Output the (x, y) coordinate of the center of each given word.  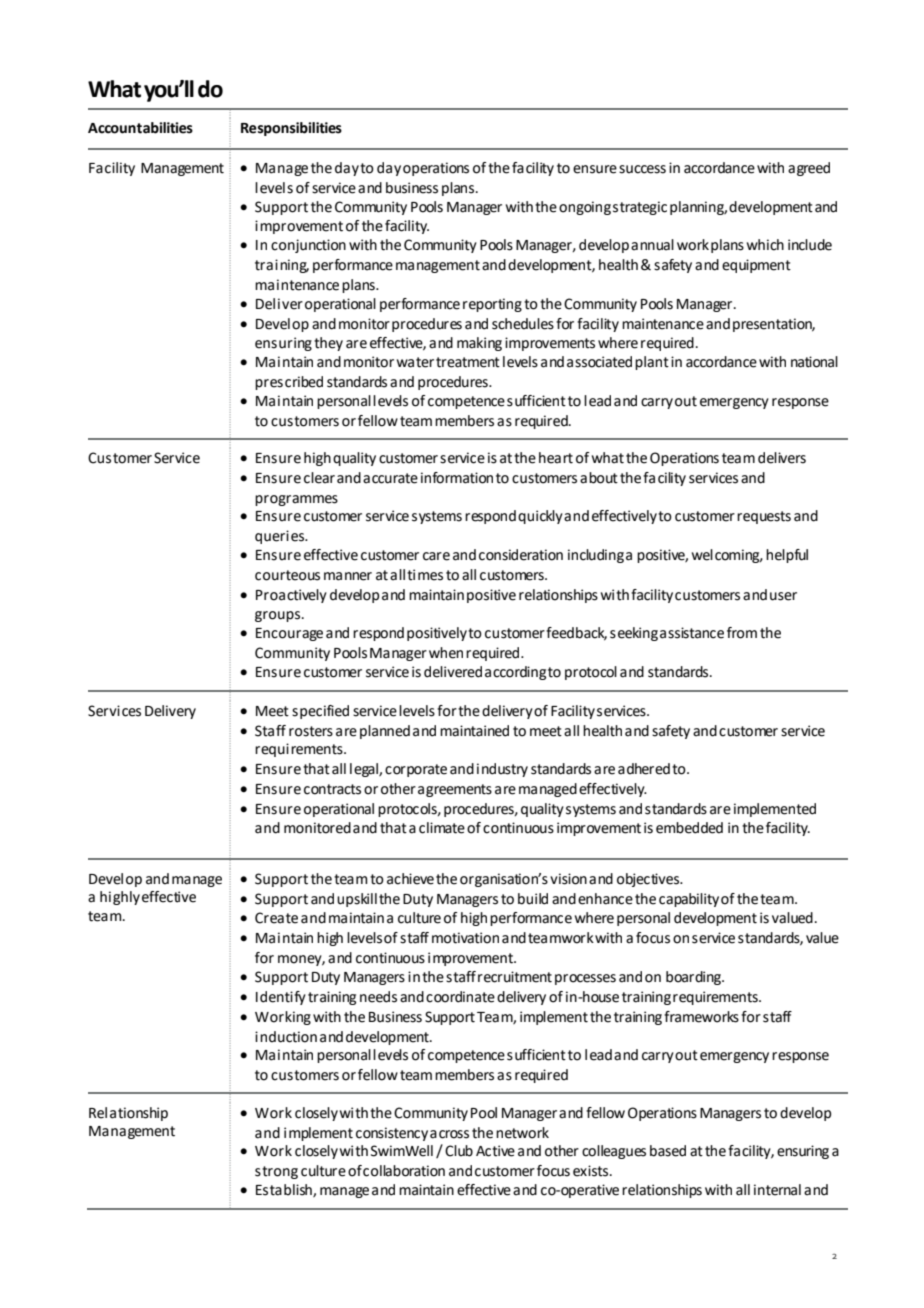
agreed (809, 169)
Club (459, 1151)
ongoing (585, 208)
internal (777, 1190)
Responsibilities (291, 129)
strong (276, 1172)
